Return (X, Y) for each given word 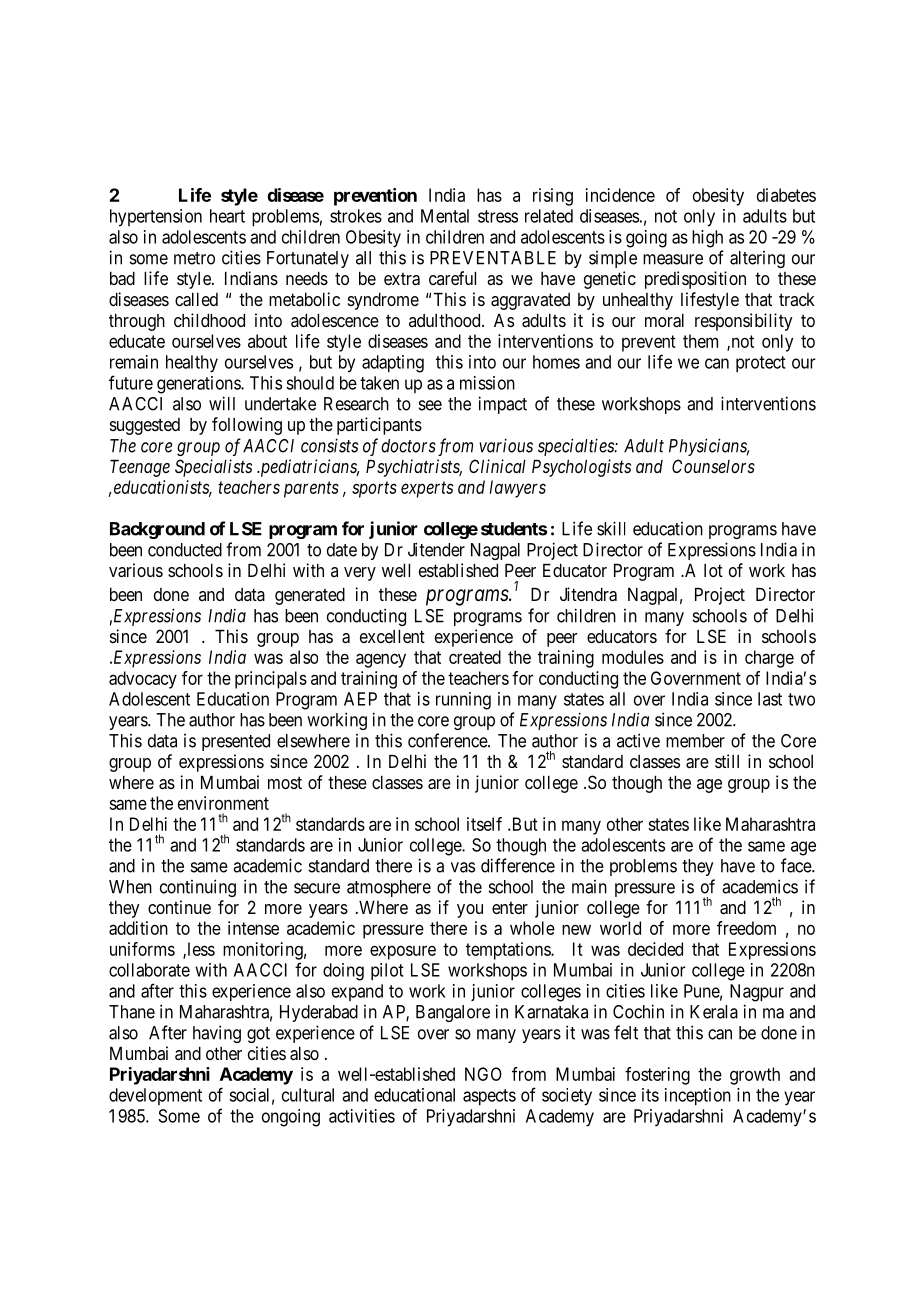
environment (223, 803)
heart (227, 216)
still (727, 761)
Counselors (713, 466)
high (707, 239)
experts (427, 489)
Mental (445, 216)
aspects (489, 1097)
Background (157, 530)
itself (484, 824)
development (155, 1096)
